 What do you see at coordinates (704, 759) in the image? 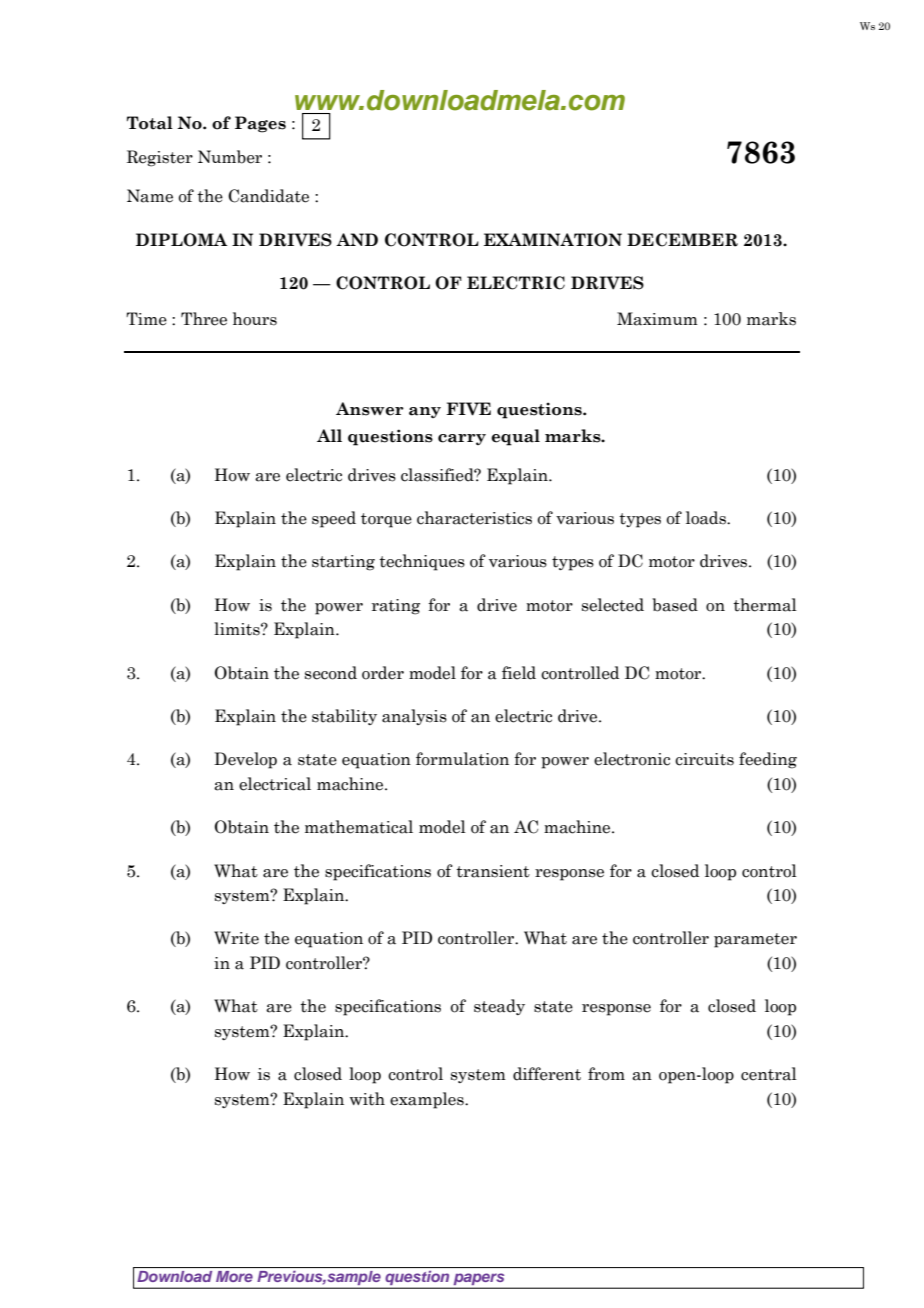
I see `circuits` at bounding box center [704, 759].
